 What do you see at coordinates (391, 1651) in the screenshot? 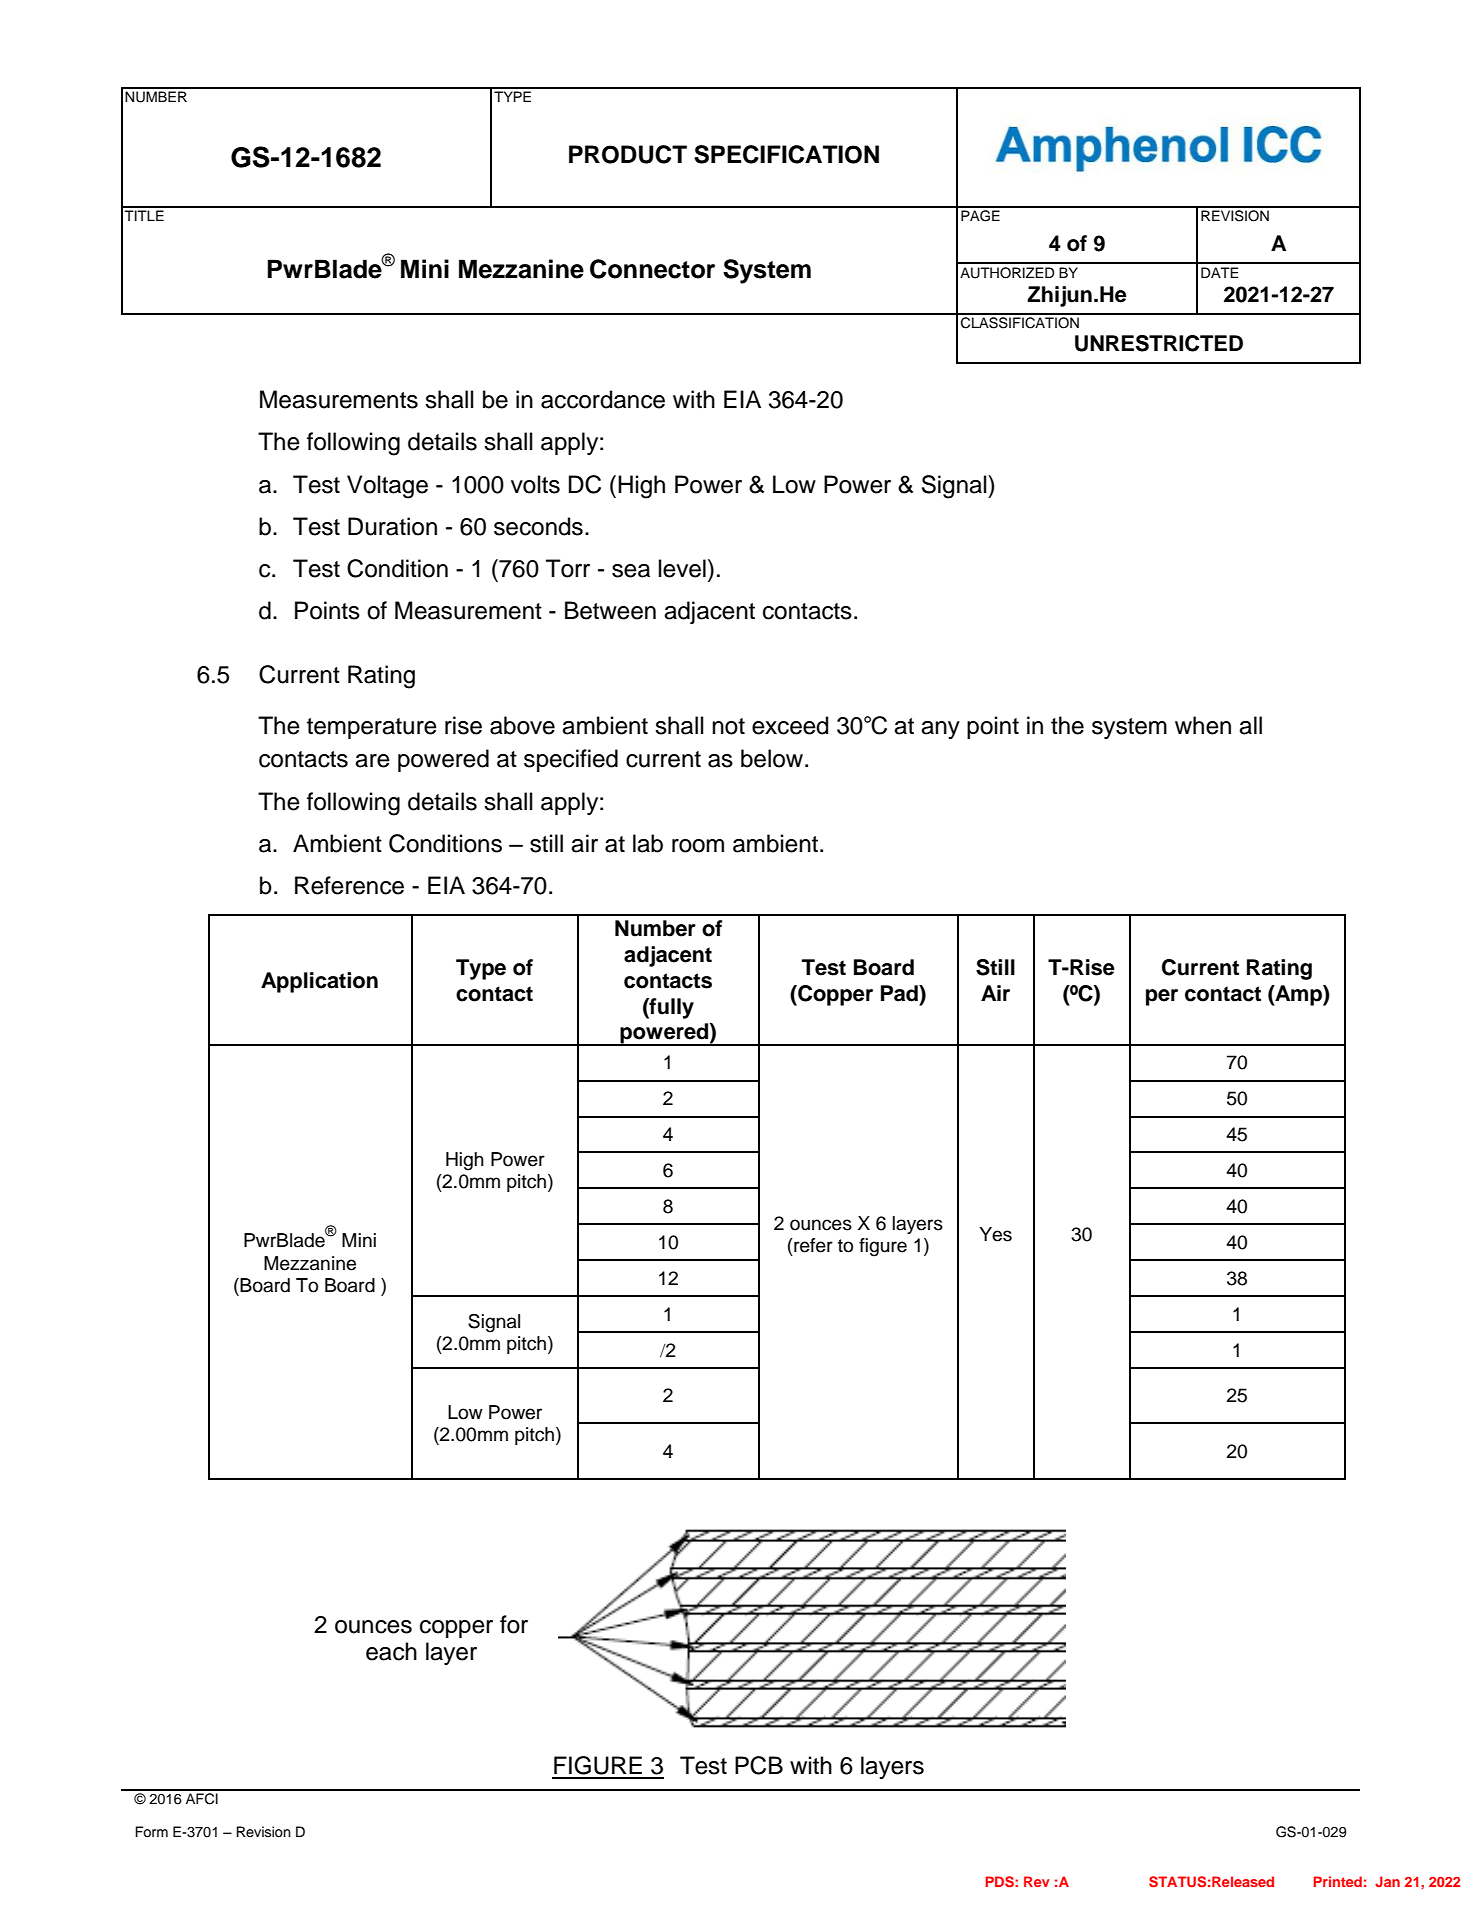
I see `each` at bounding box center [391, 1651].
